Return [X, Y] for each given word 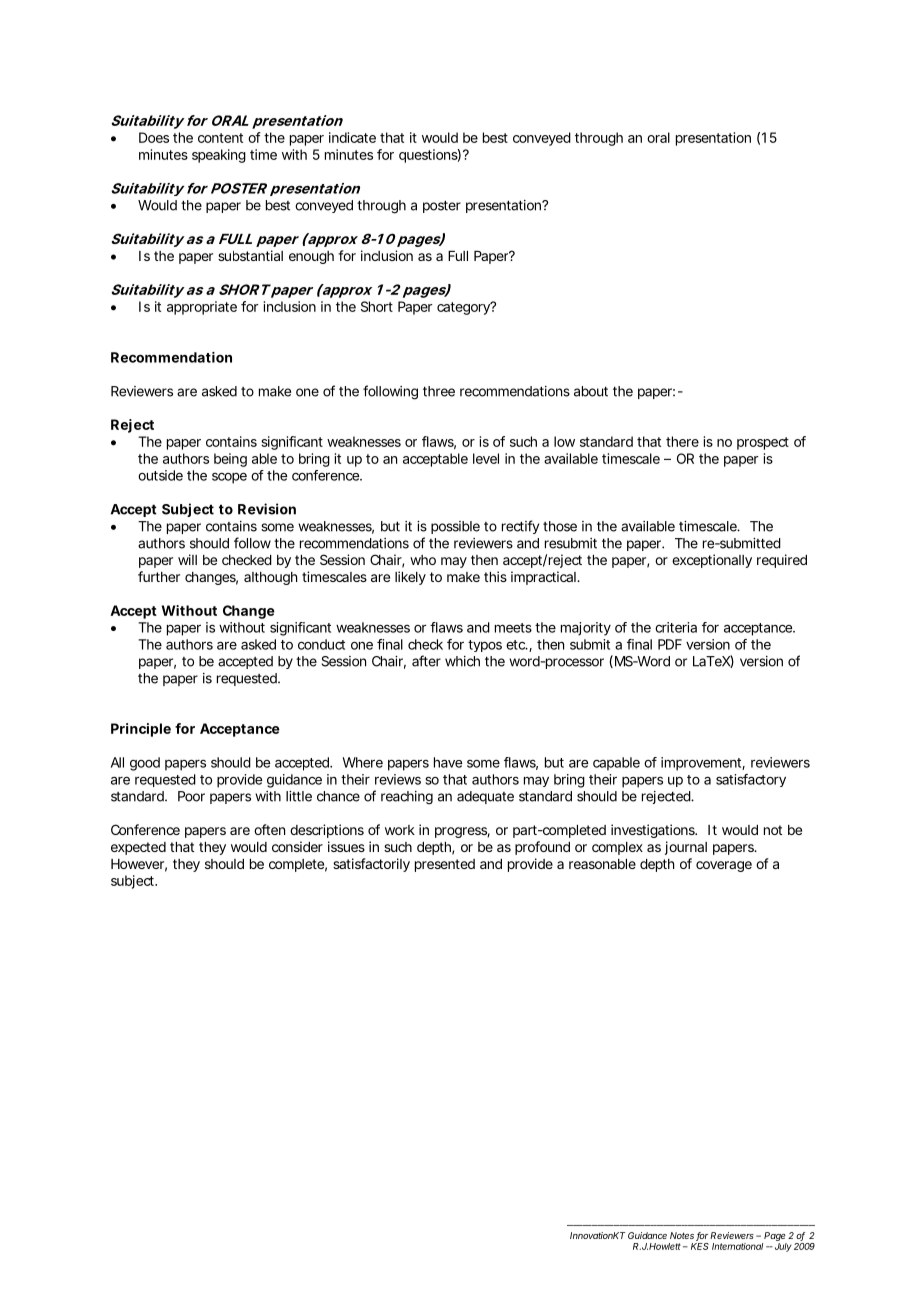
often [269, 829]
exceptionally [712, 561]
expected [138, 848]
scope [229, 478]
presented [445, 865]
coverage [724, 866]
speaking [219, 156]
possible [455, 527]
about [591, 391]
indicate [352, 137]
